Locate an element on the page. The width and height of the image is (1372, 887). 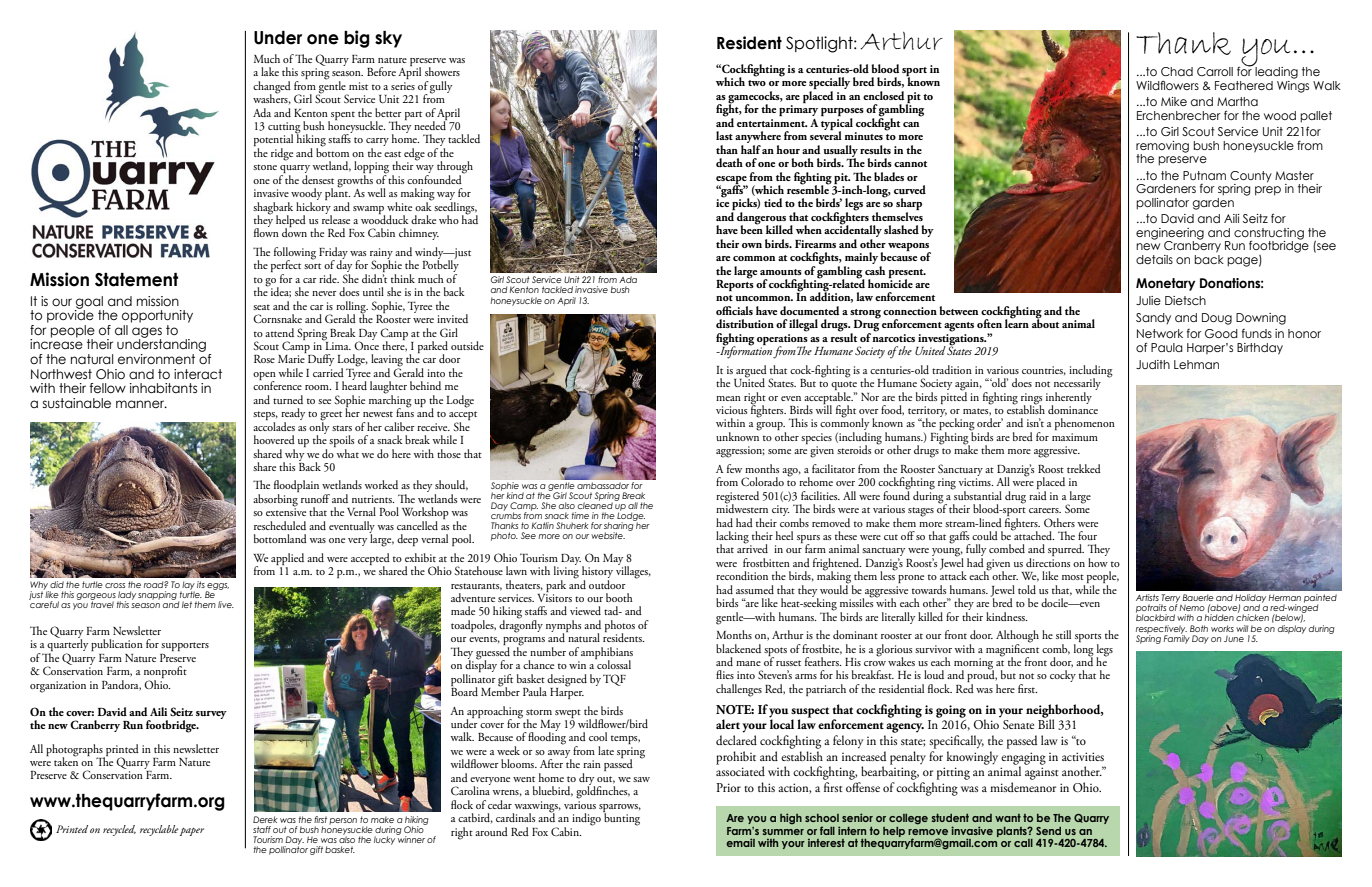
maximum is located at coordinates (1075, 437).
